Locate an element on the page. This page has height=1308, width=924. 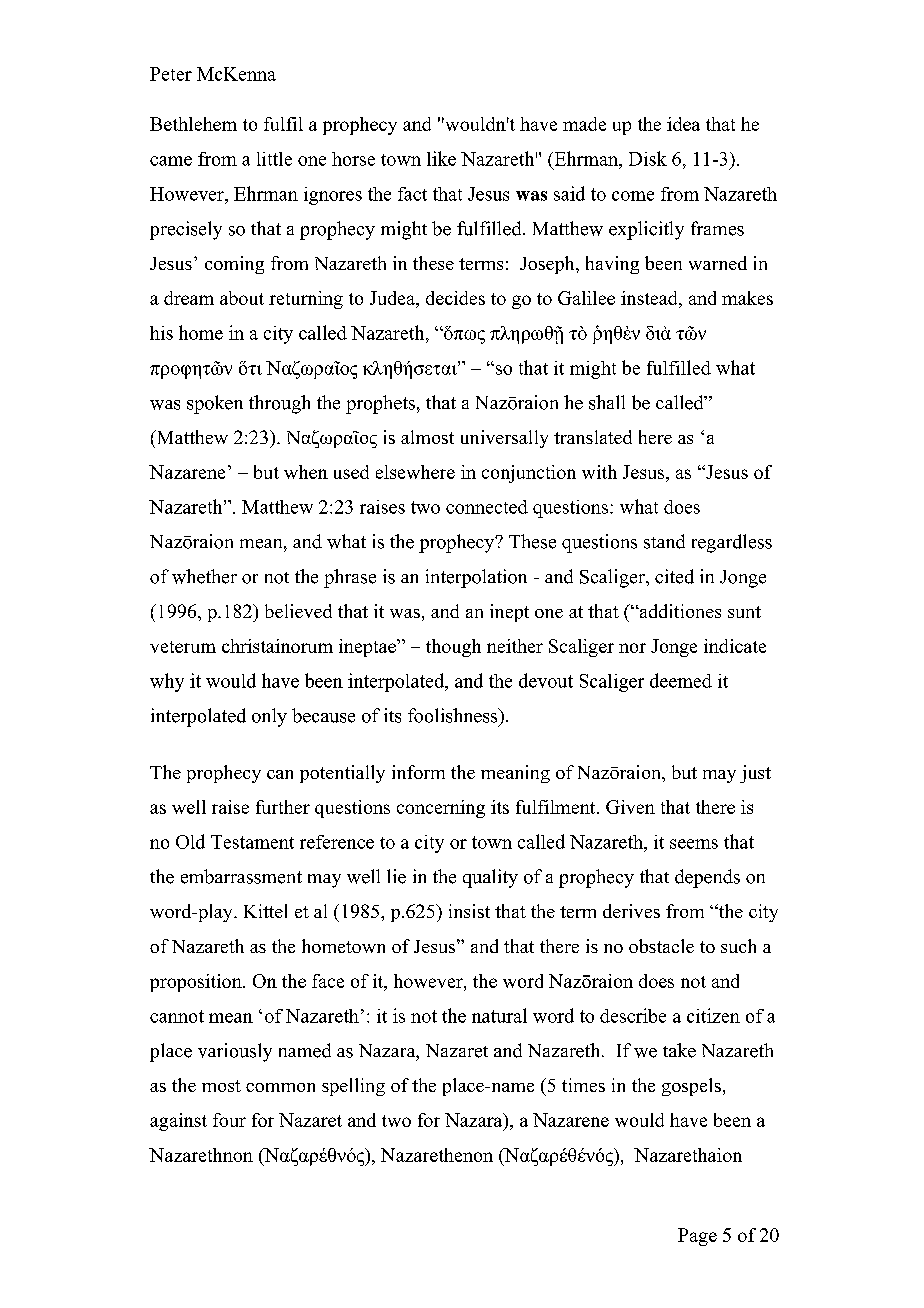
Bethlehem is located at coordinates (193, 124).
